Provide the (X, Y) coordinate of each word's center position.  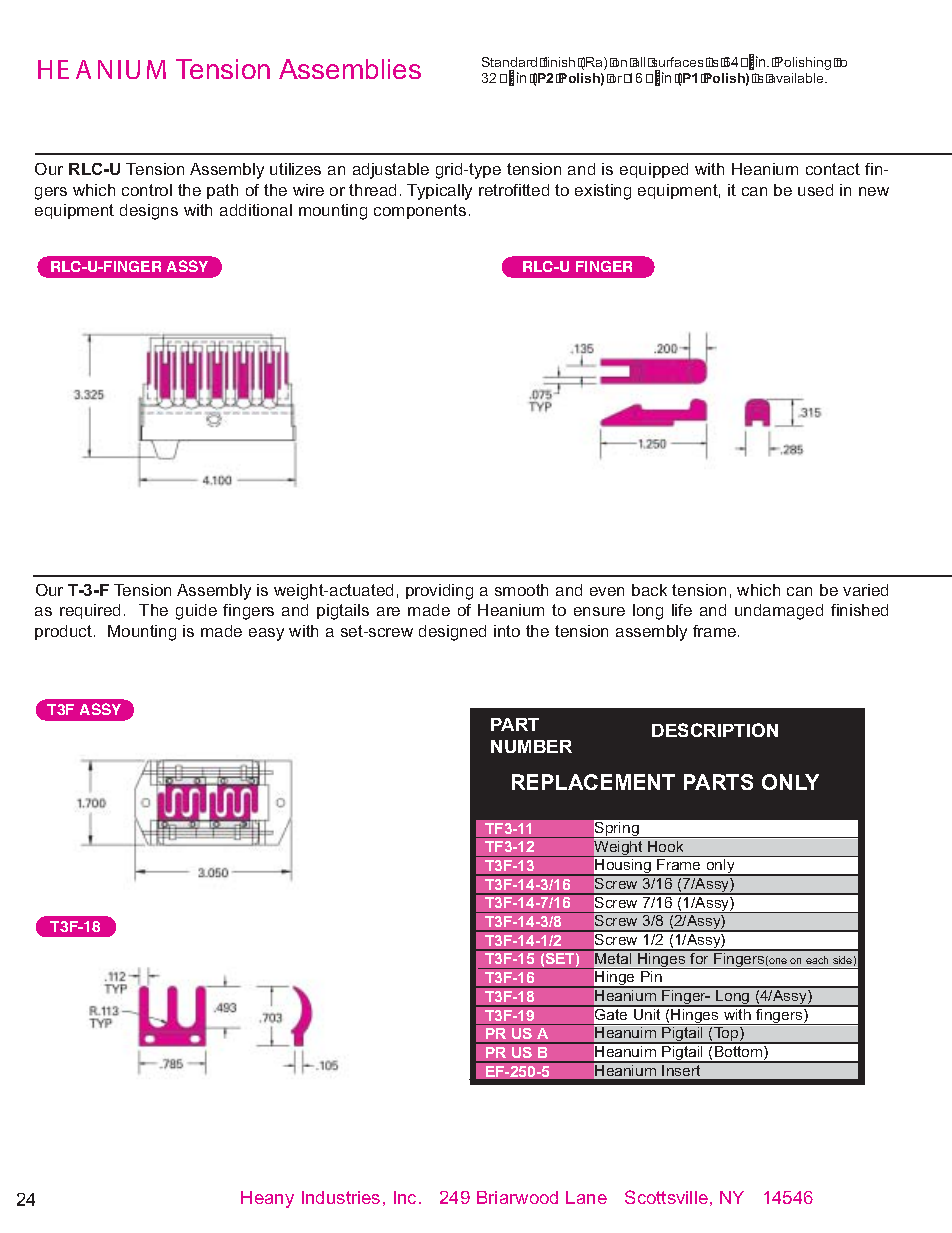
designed (452, 633)
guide (196, 612)
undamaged (779, 612)
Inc (405, 1197)
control (147, 190)
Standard (509, 62)
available (796, 78)
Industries (341, 1197)
